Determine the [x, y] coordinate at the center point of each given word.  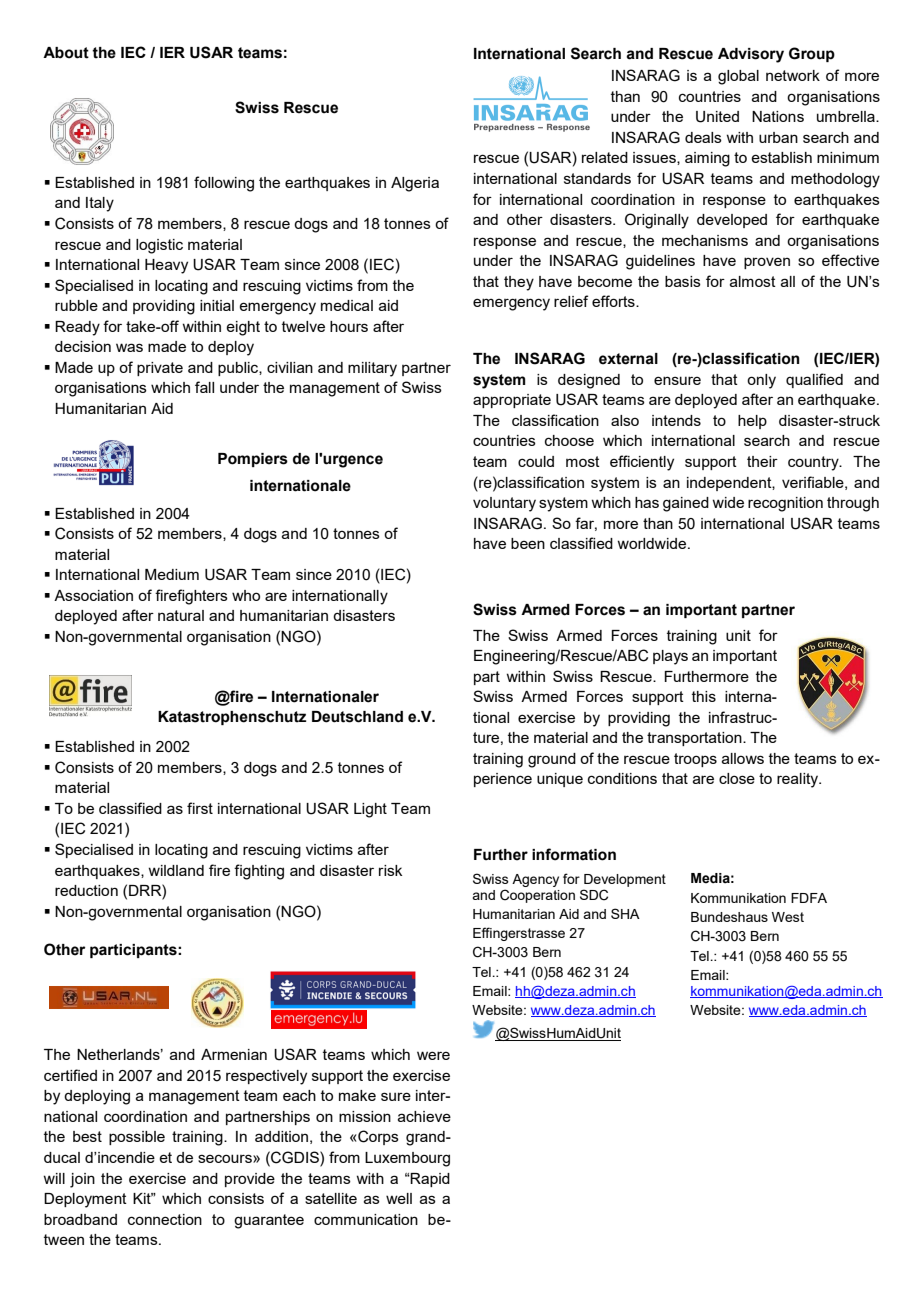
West [788, 917]
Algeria [415, 184]
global [738, 77]
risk [390, 870]
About [66, 53]
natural [181, 615]
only [761, 381]
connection [165, 1219]
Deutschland [357, 717]
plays [670, 657]
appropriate [512, 401]
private [160, 369]
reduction [86, 890]
